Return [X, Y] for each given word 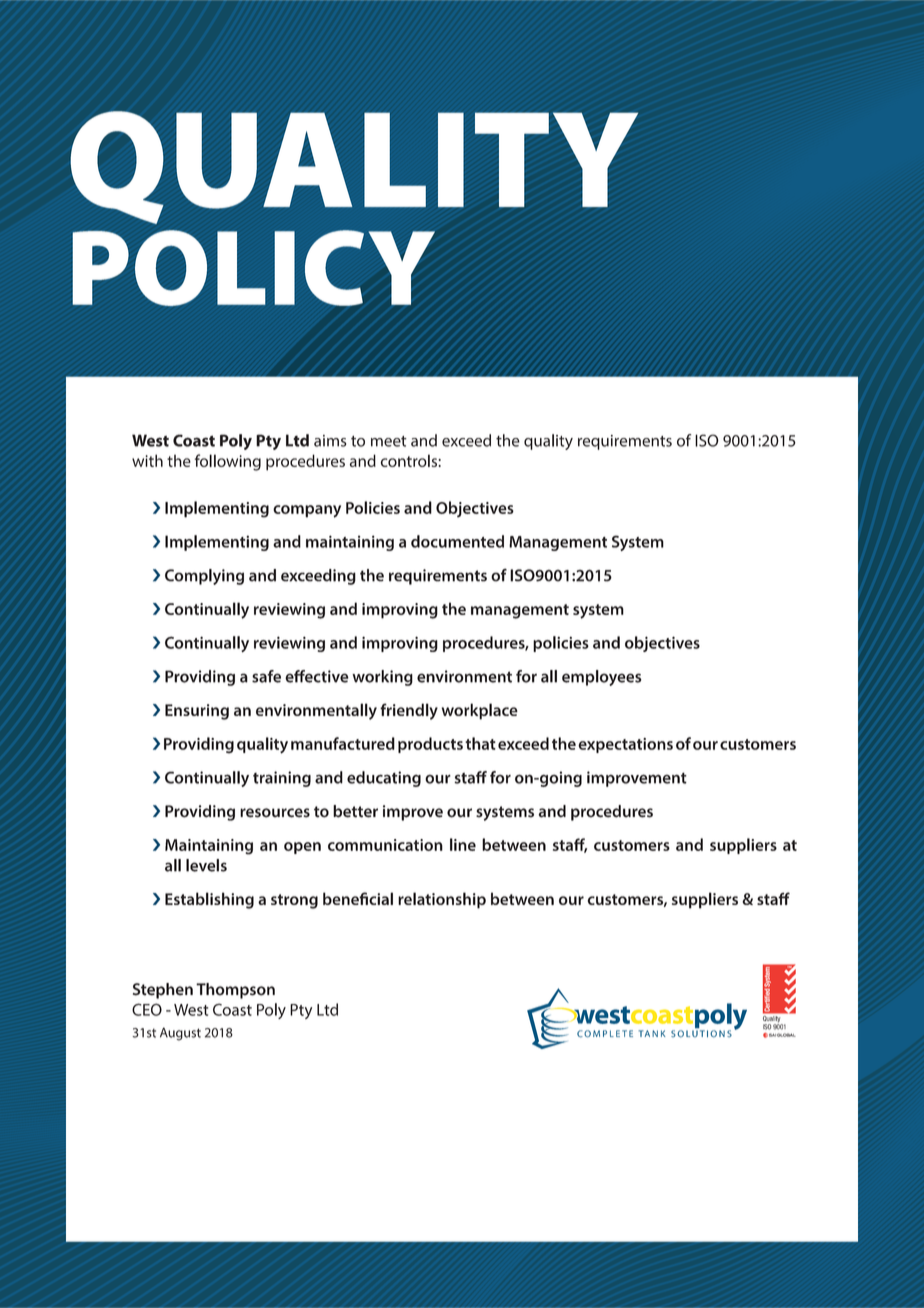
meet [389, 441]
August [180, 1034]
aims [330, 441]
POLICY [253, 268]
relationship [442, 900]
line [463, 844]
